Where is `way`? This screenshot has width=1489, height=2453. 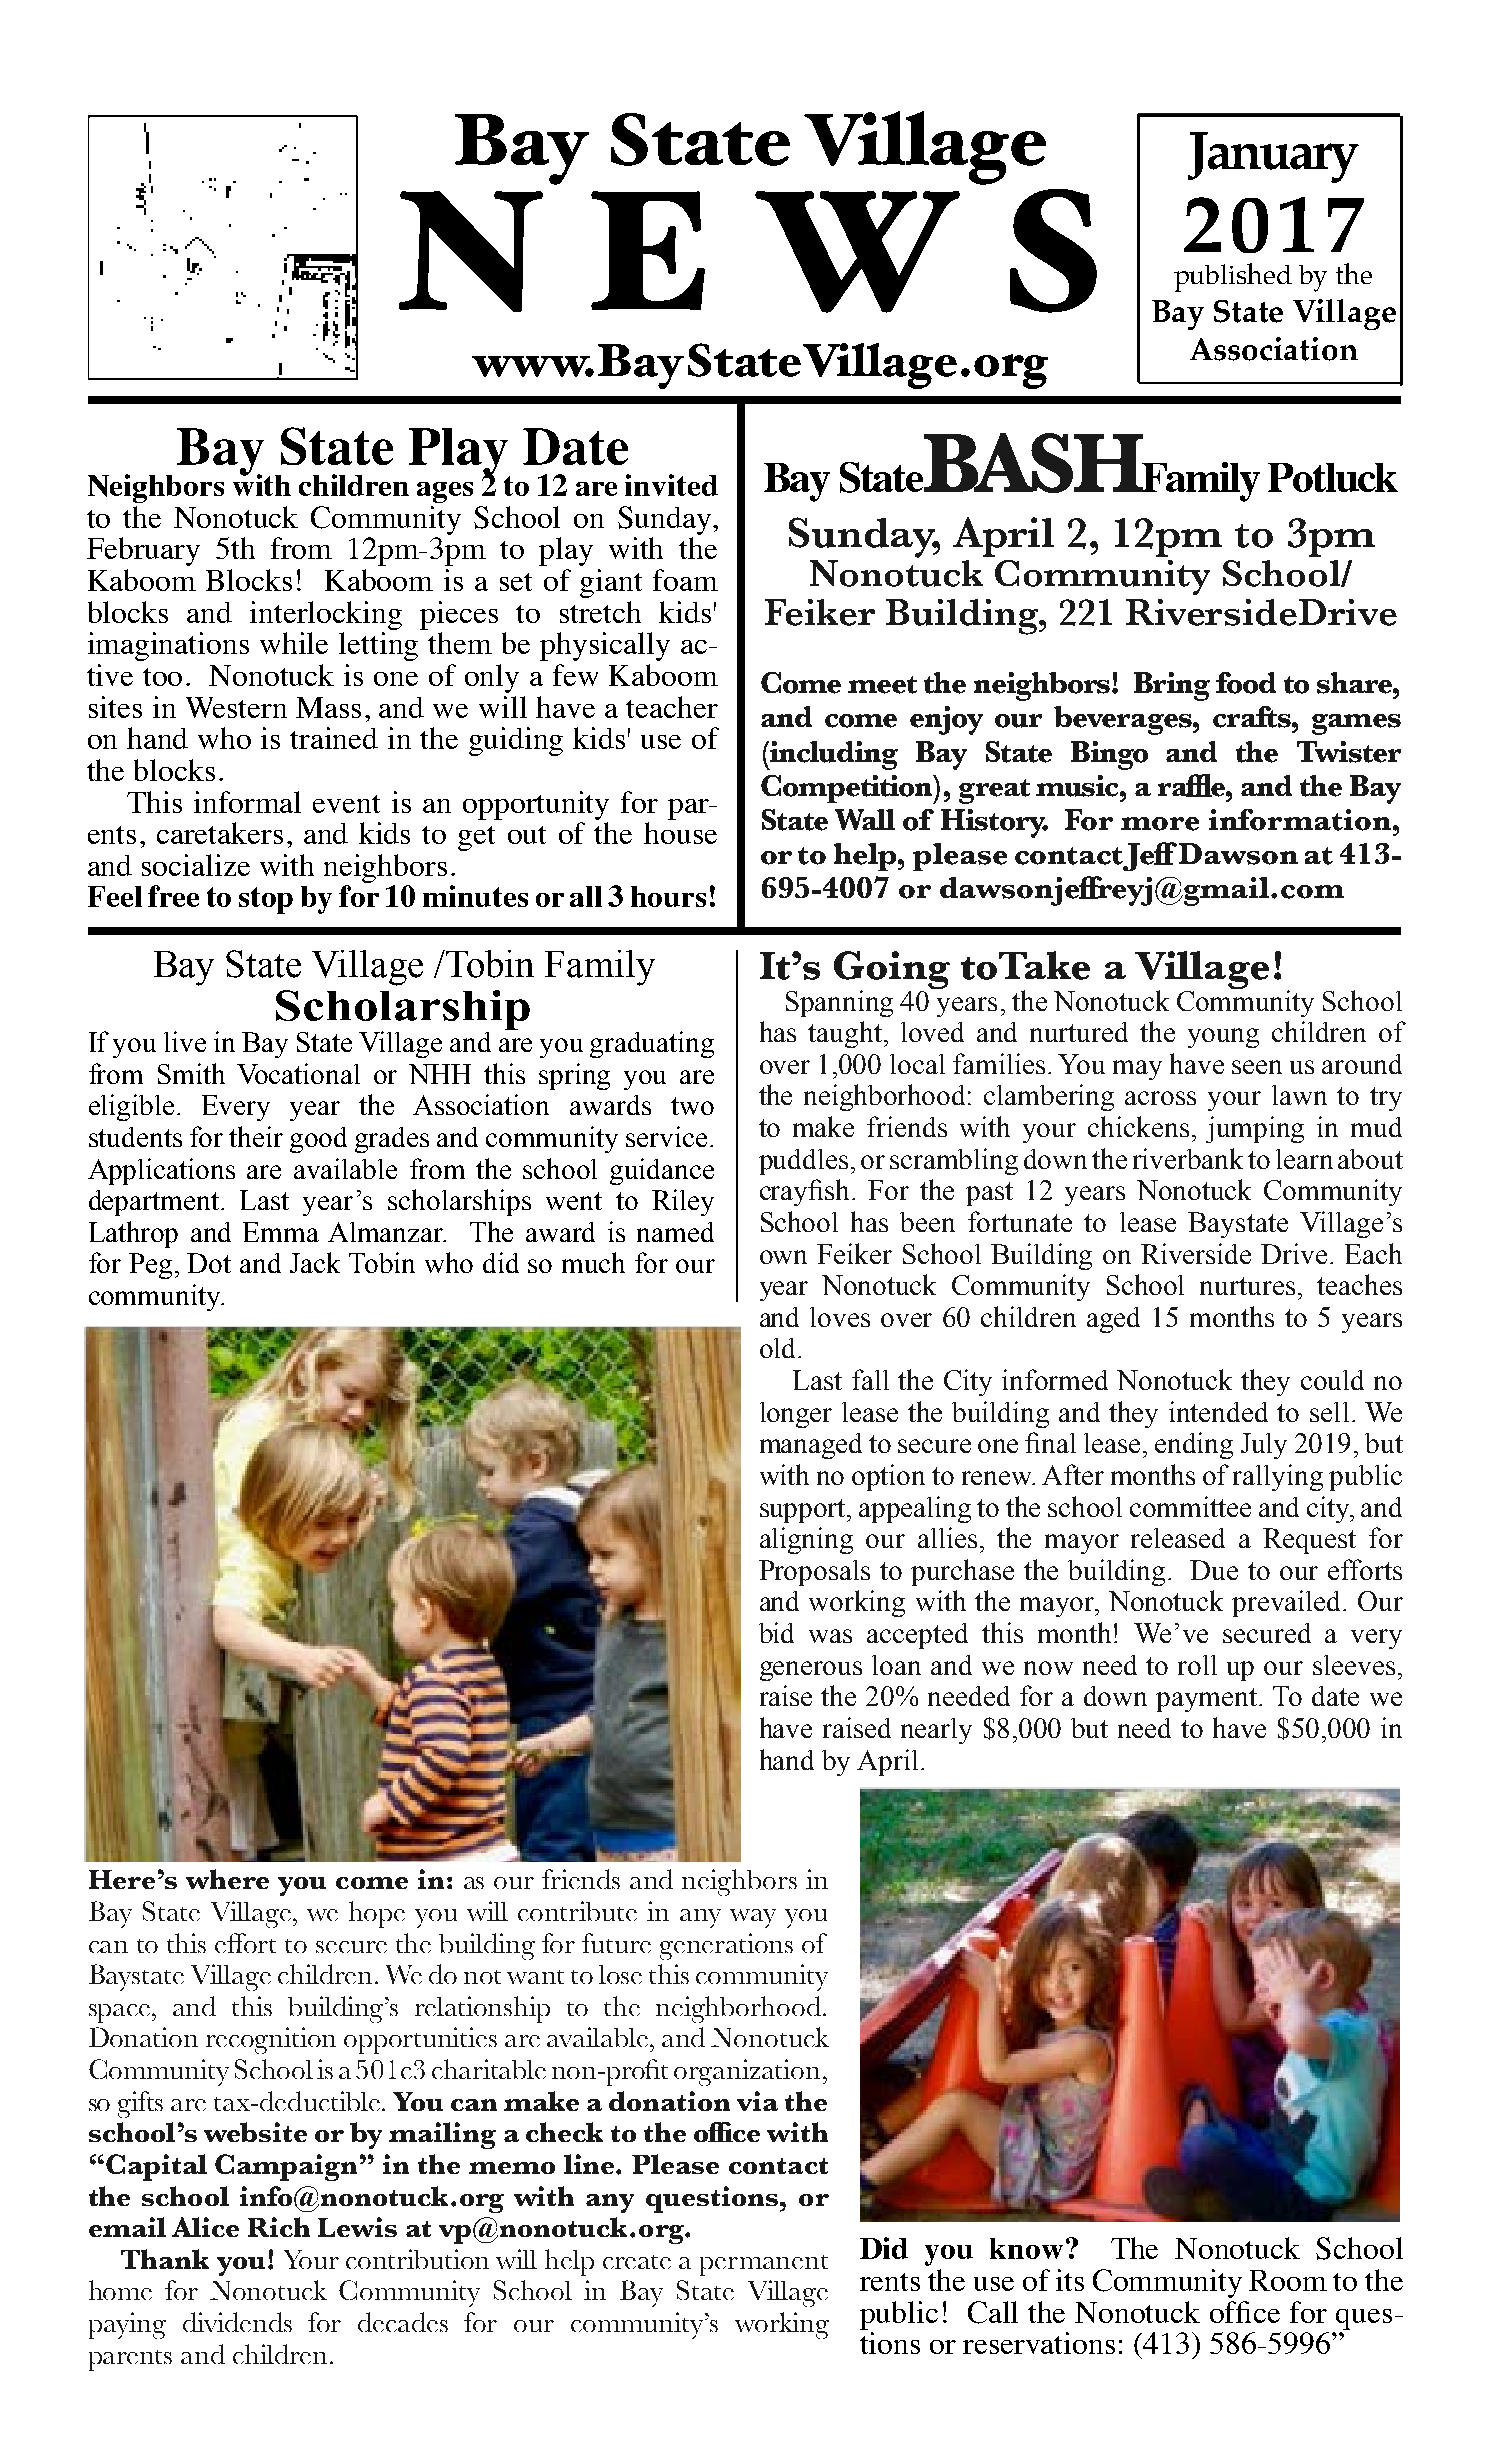
way is located at coordinates (753, 1918).
